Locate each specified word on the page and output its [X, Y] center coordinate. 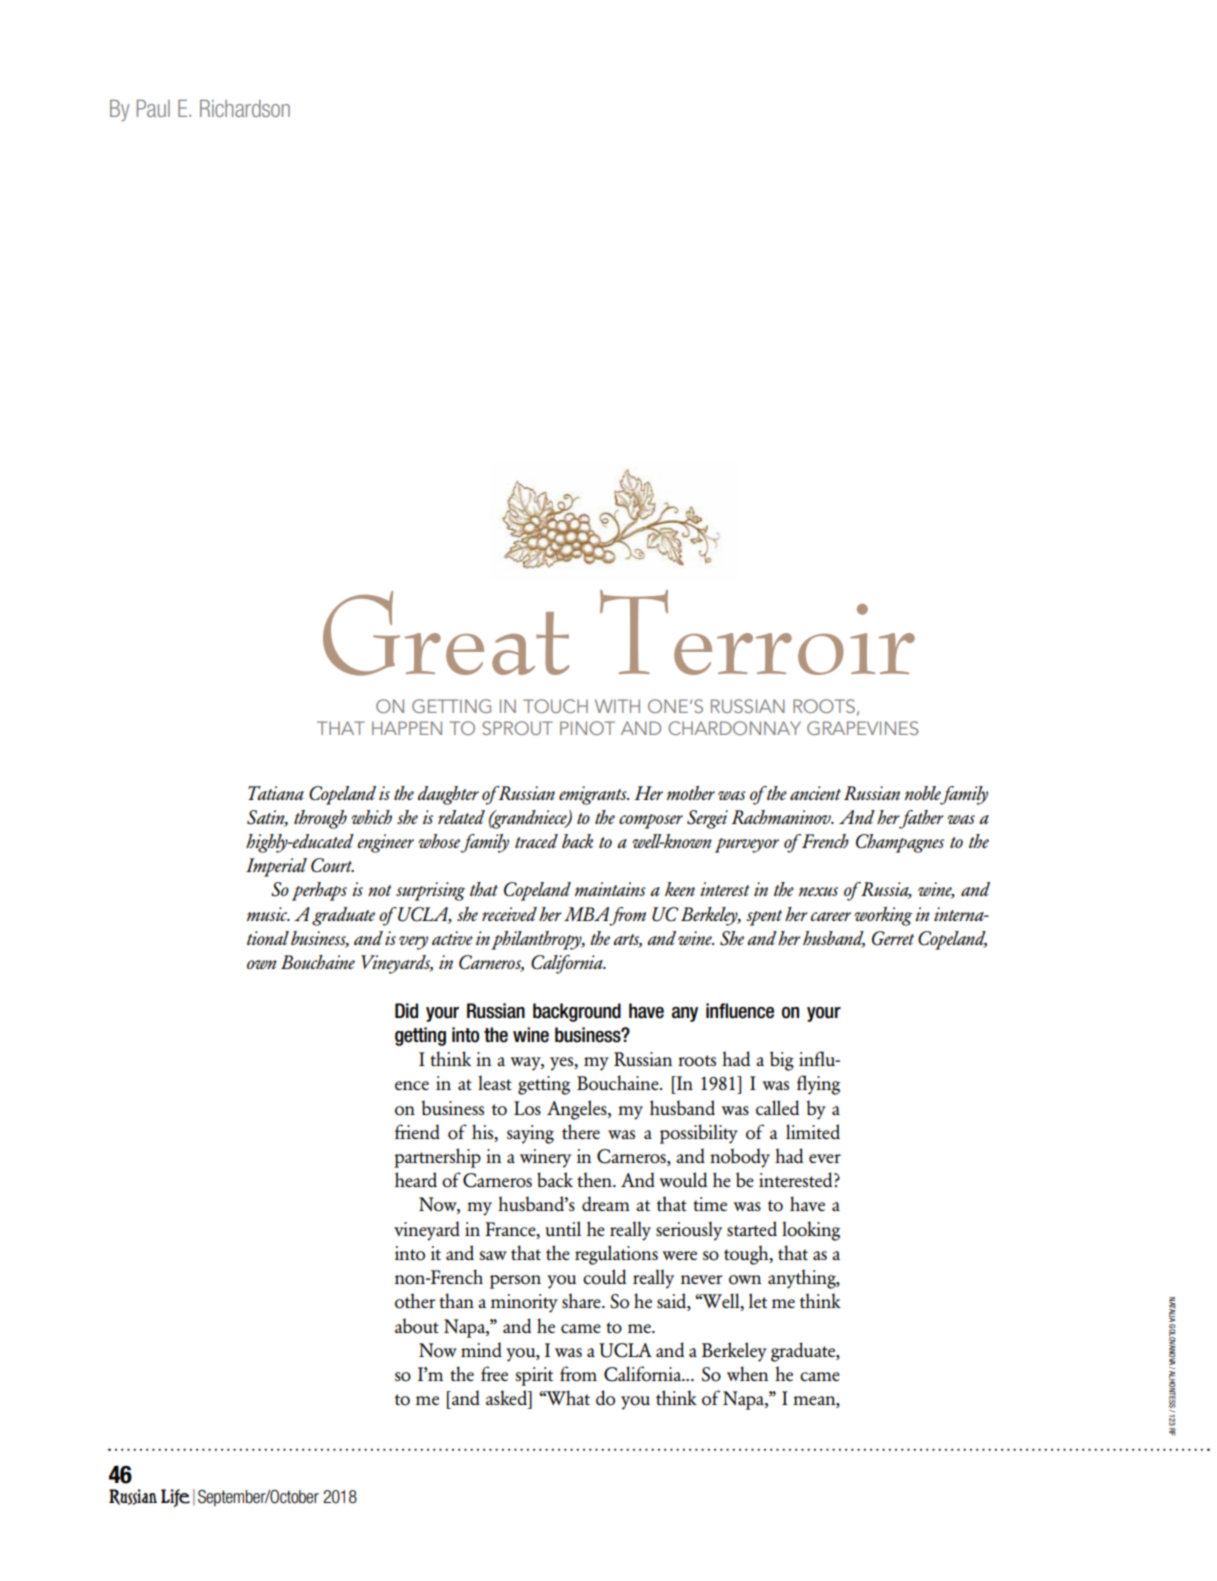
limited [813, 1131]
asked [507, 1397]
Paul [153, 108]
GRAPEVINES [863, 728]
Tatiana [276, 793]
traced [536, 841]
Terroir [757, 632]
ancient [815, 793]
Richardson [245, 108]
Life [175, 1498]
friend [417, 1131]
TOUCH [555, 706]
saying [530, 1134]
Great [446, 633]
